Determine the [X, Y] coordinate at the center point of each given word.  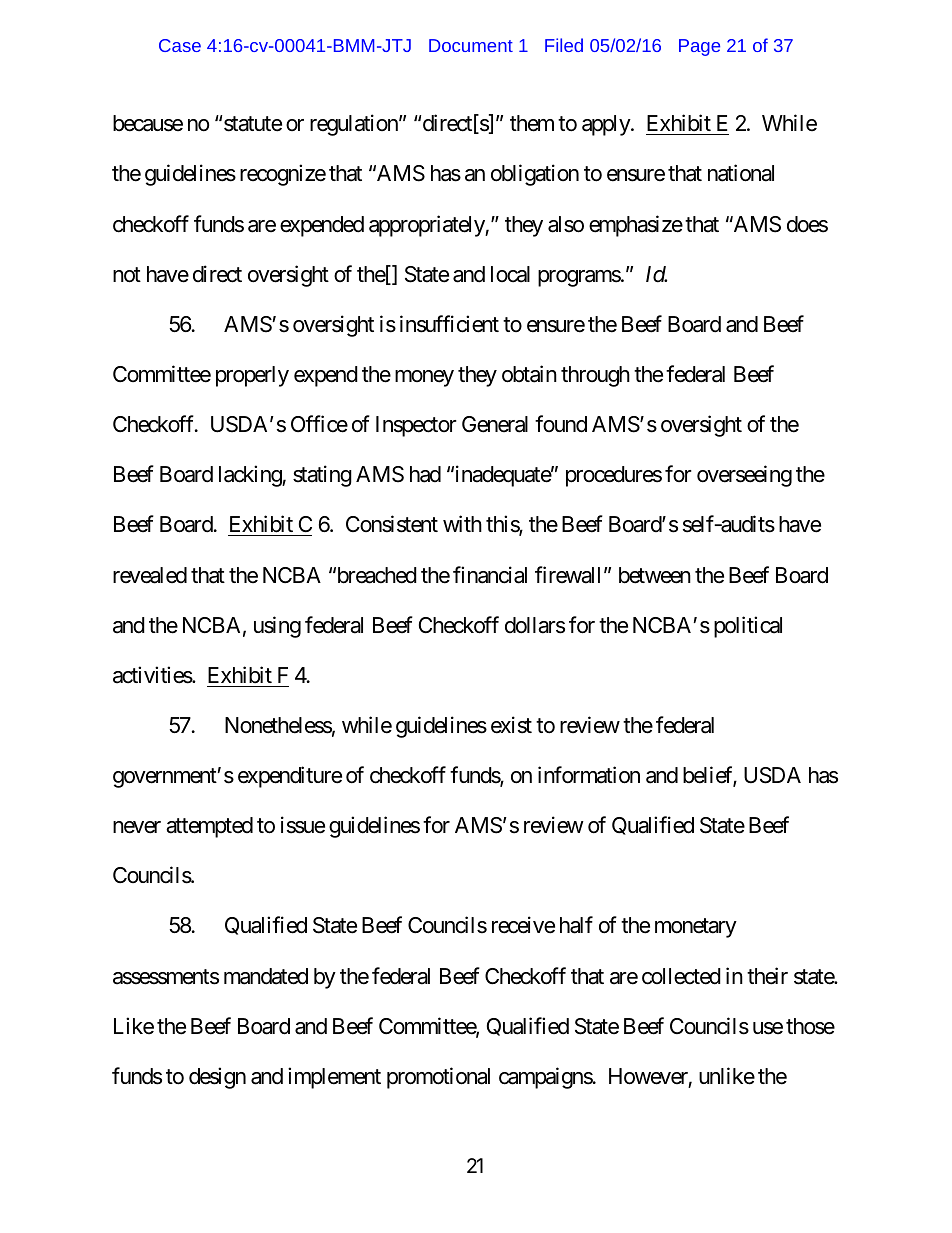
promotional [438, 1078]
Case [180, 45]
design [217, 1078]
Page [699, 47]
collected [681, 976]
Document [471, 45]
